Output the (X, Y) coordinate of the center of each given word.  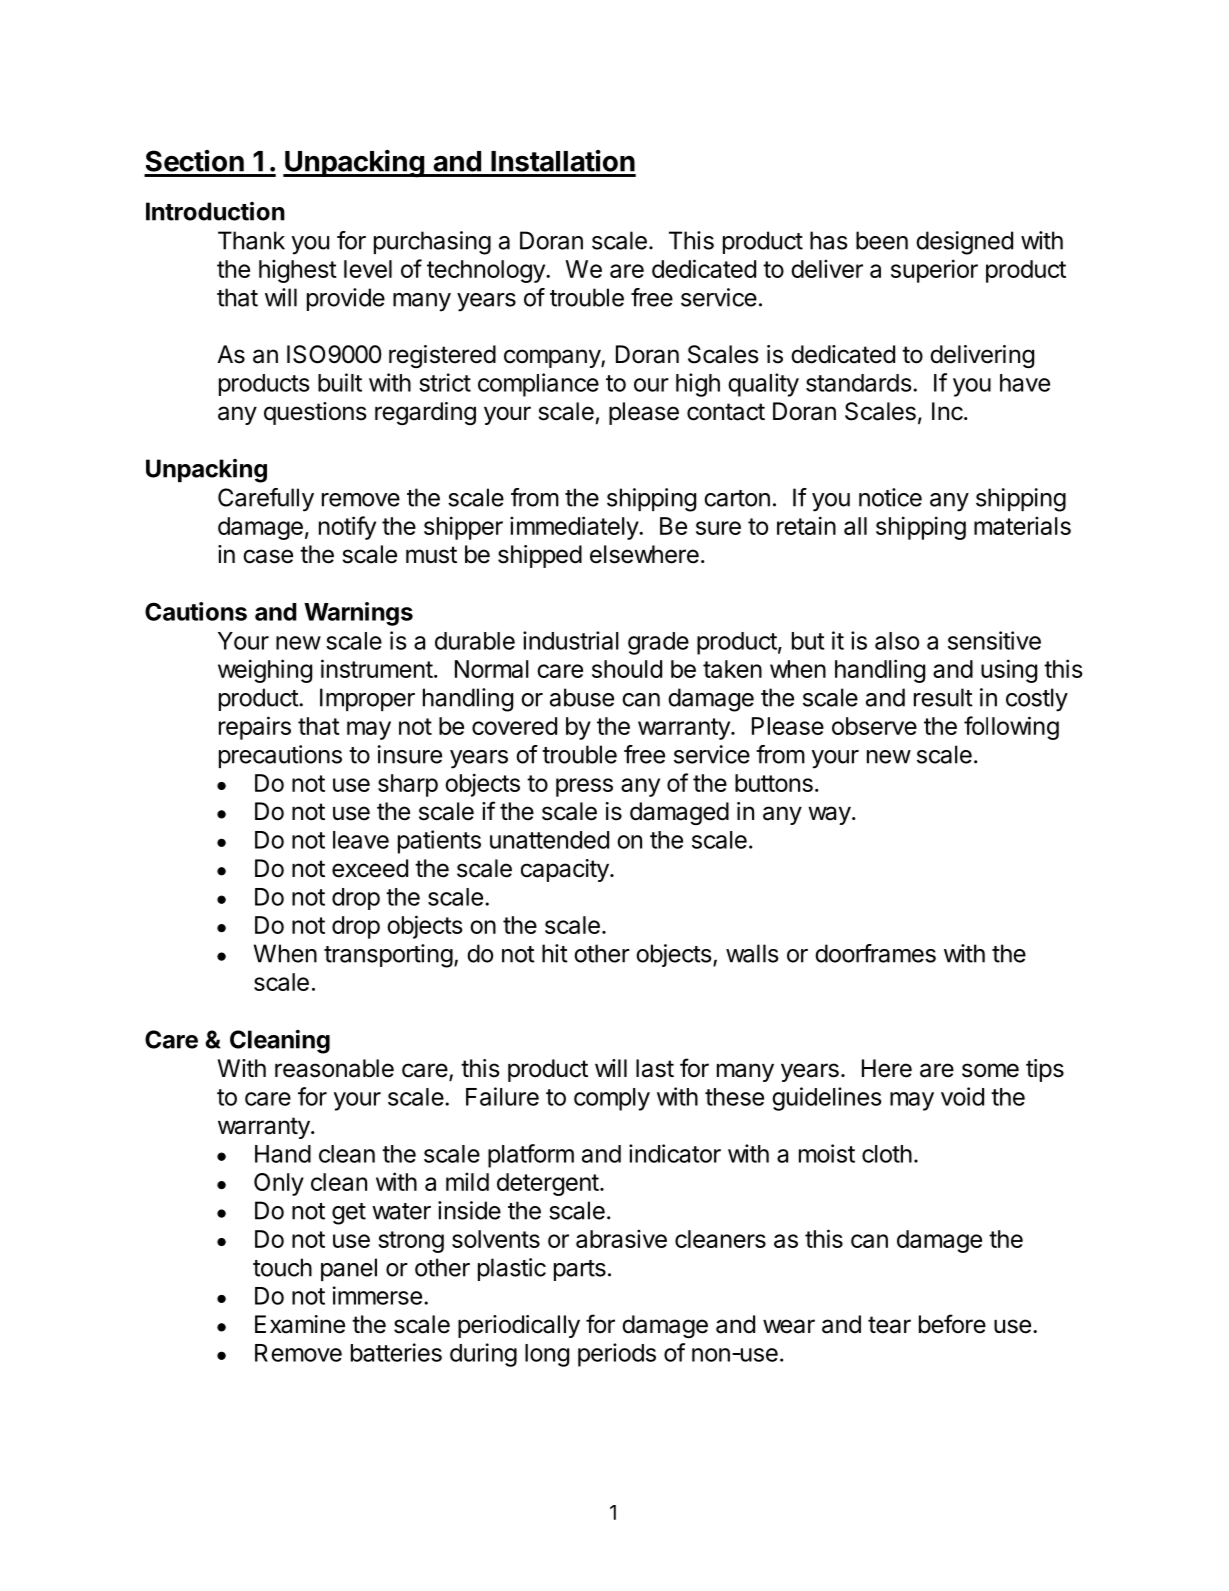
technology (487, 271)
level (368, 269)
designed (964, 243)
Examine (300, 1324)
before (952, 1324)
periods (617, 1355)
